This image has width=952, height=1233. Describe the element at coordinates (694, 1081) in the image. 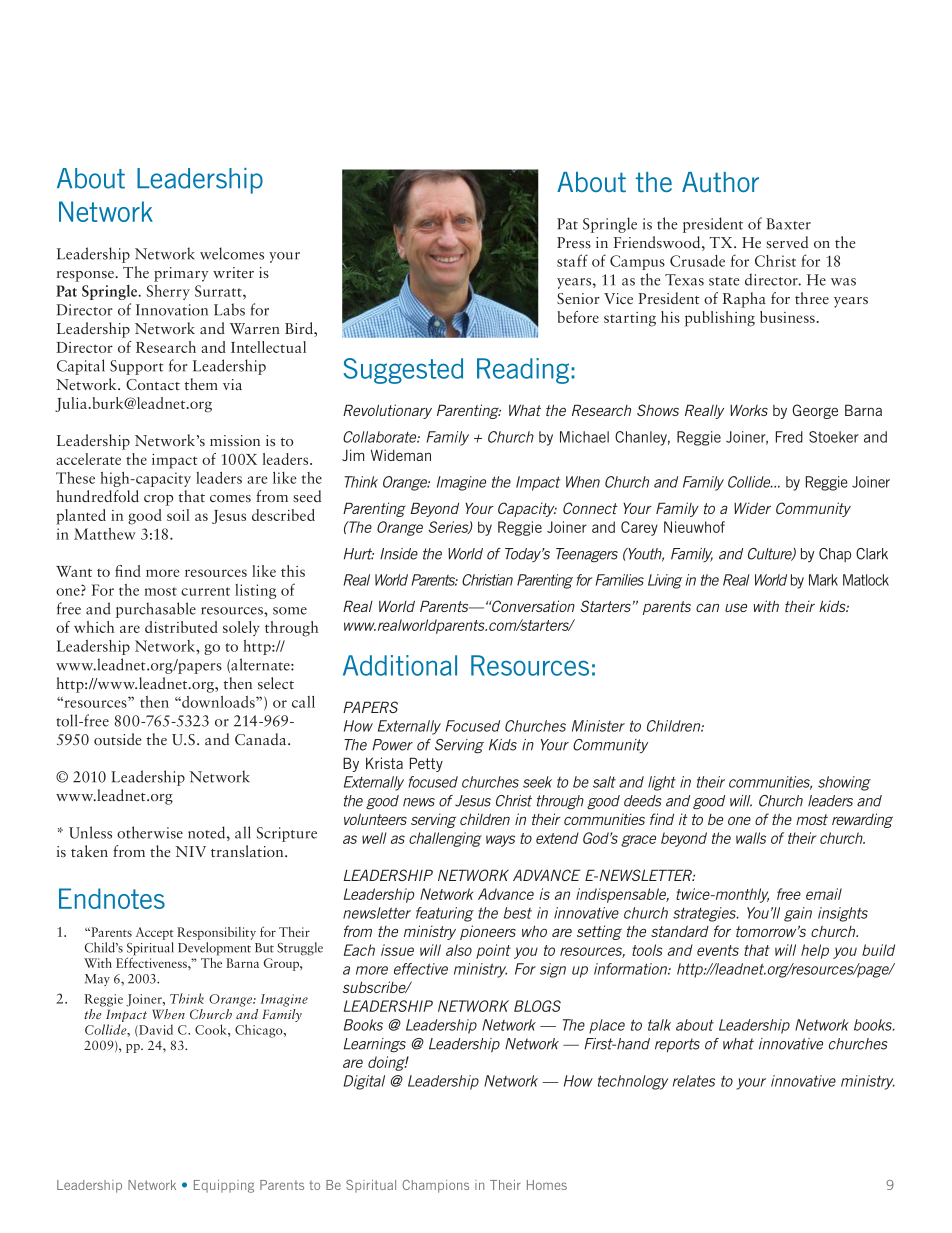

I see `relates` at that location.
